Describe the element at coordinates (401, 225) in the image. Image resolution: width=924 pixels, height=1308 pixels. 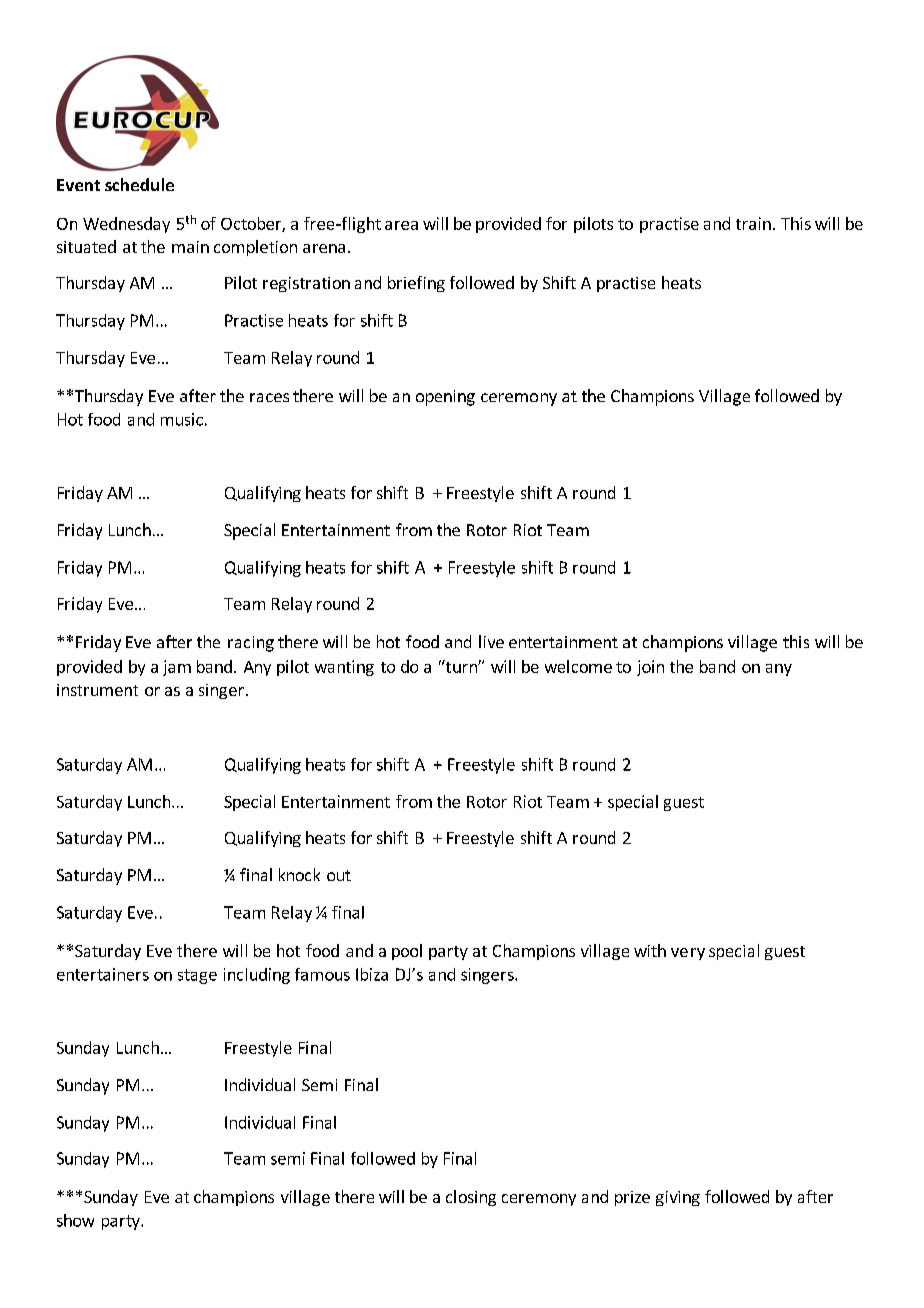
I see `area` at that location.
